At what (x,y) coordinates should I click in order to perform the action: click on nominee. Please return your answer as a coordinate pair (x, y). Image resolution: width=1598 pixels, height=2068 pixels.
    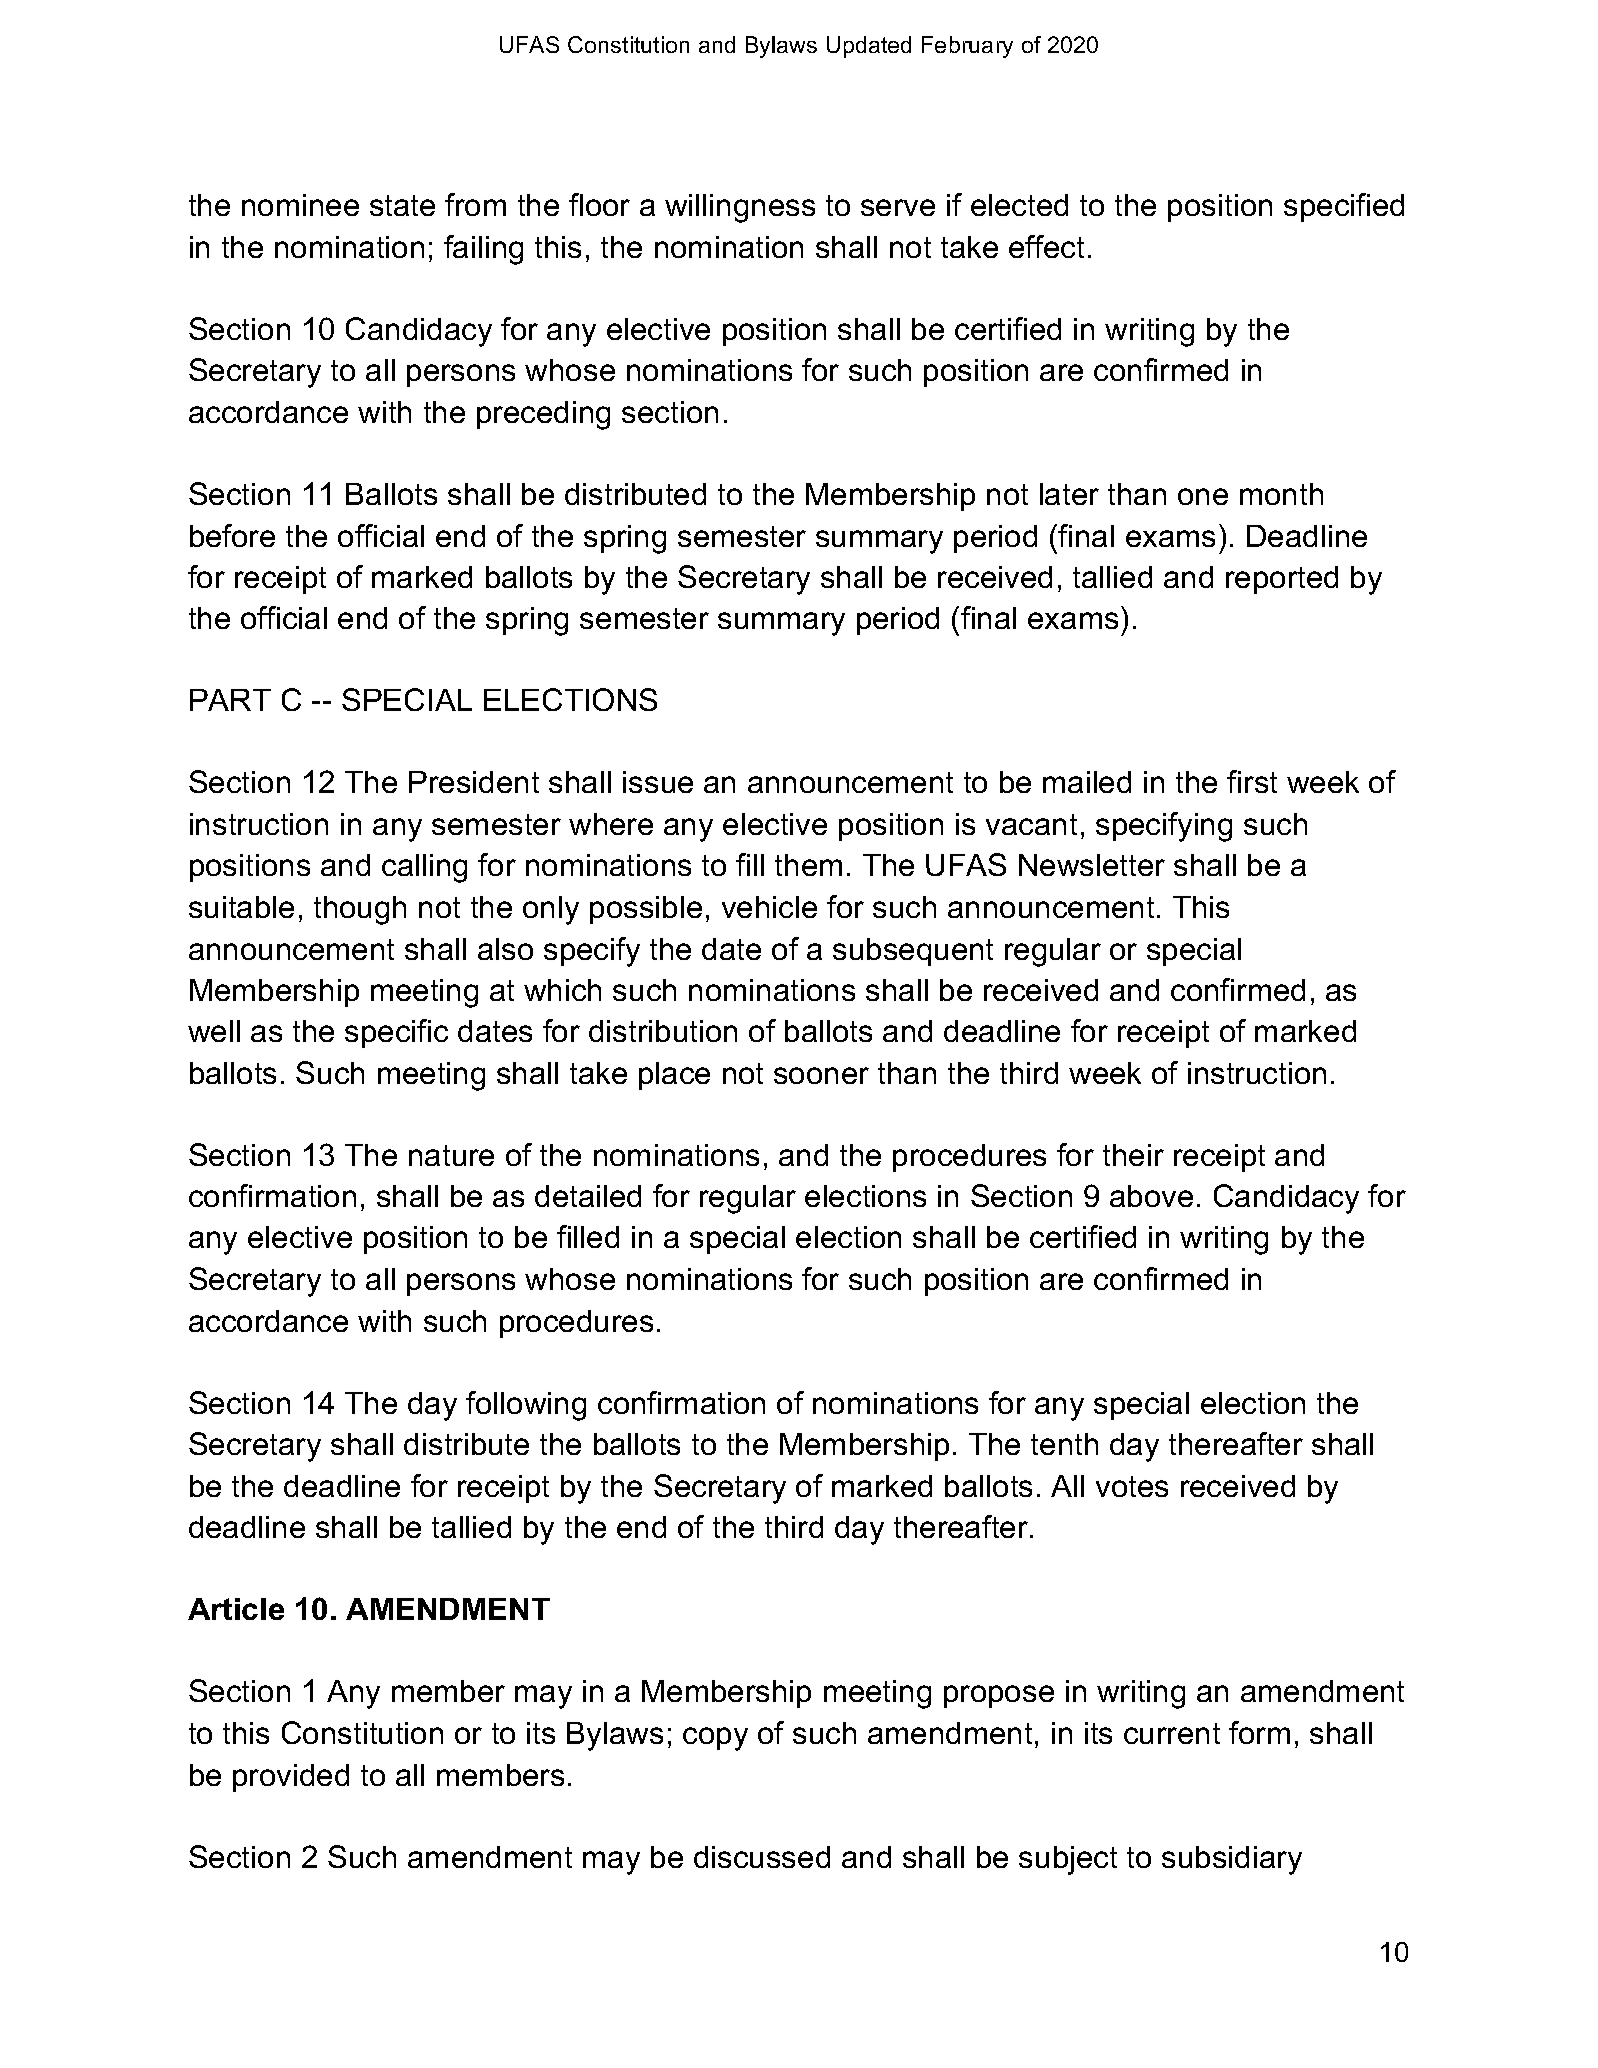
    Looking at the image, I should click on (300, 205).
